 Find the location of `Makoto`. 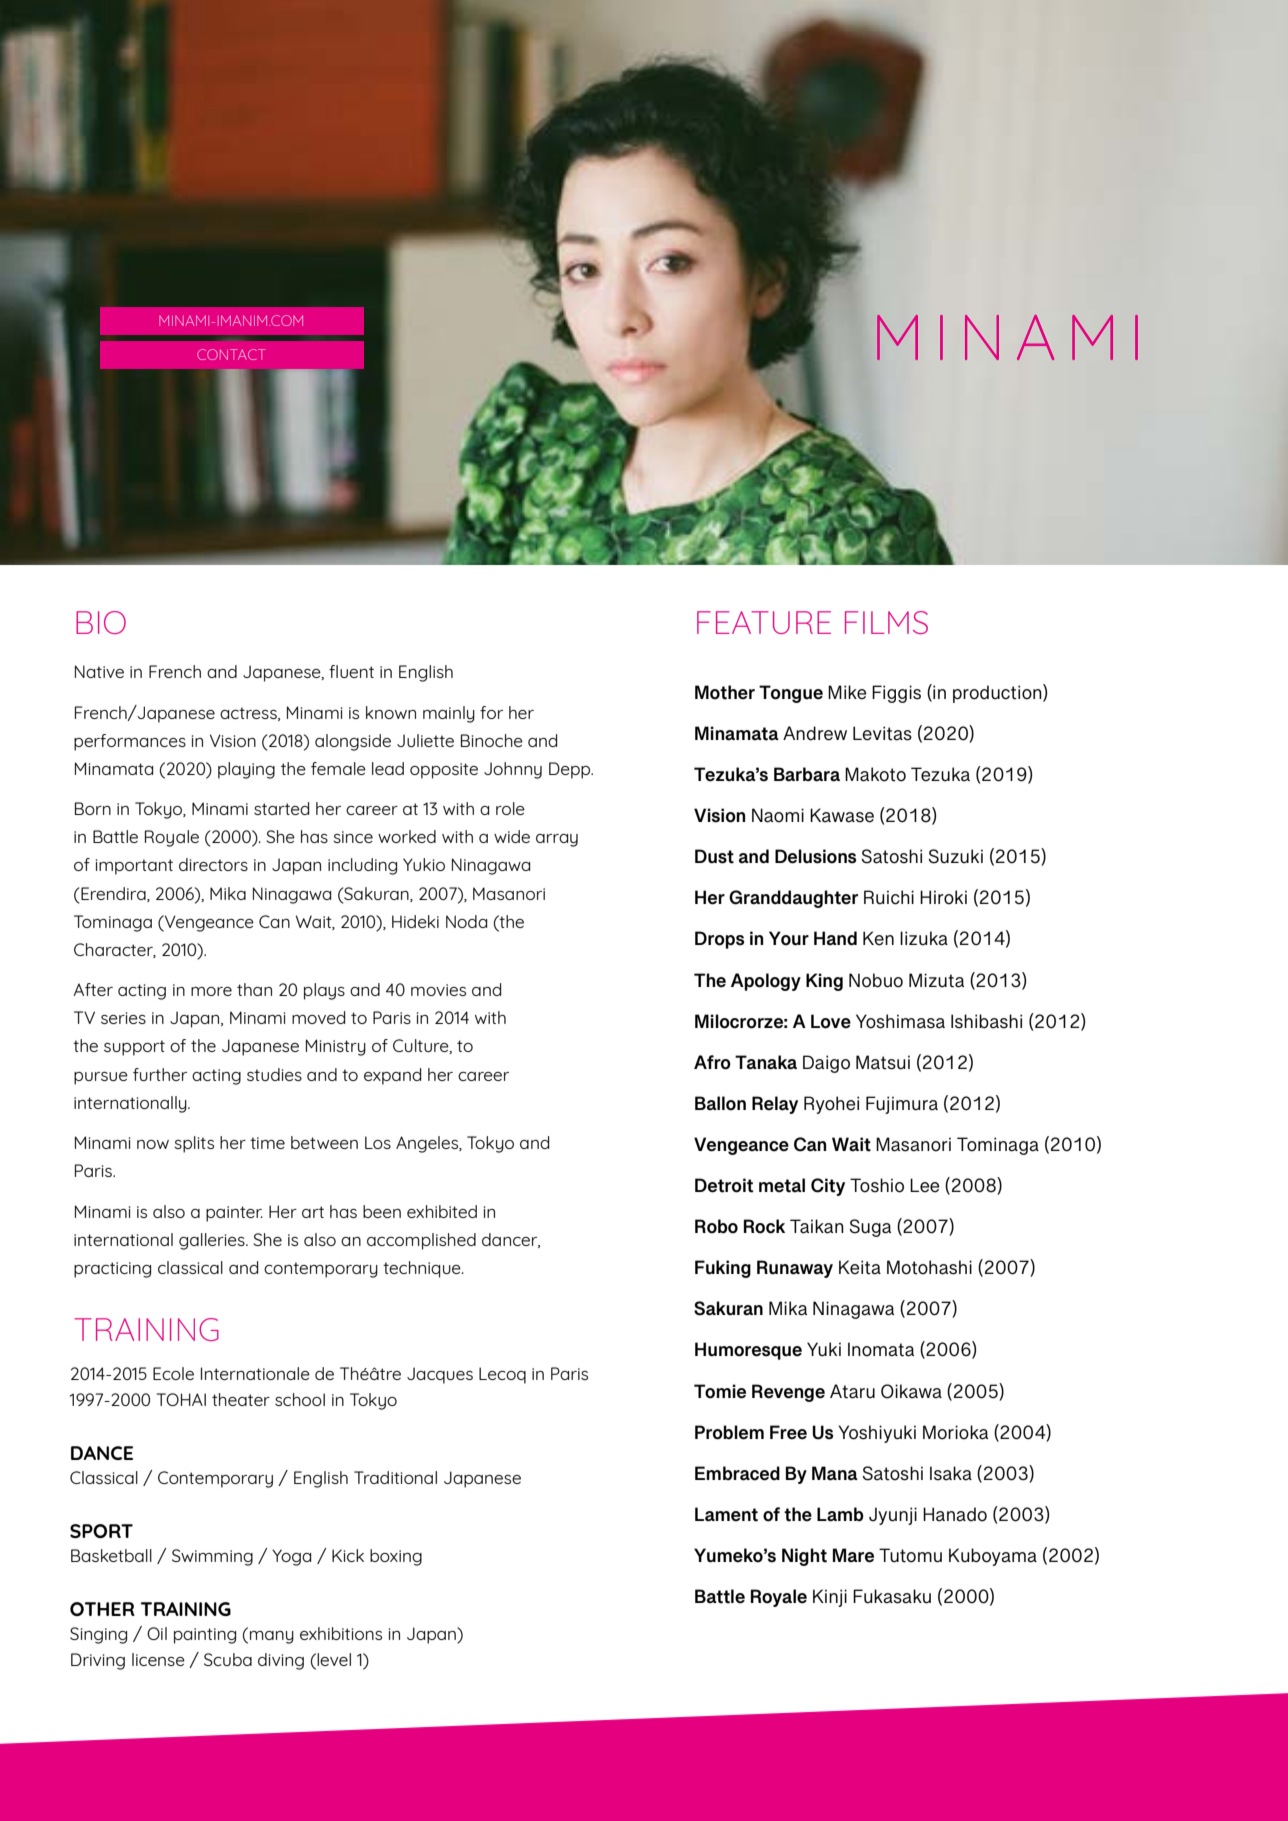

Makoto is located at coordinates (875, 774).
